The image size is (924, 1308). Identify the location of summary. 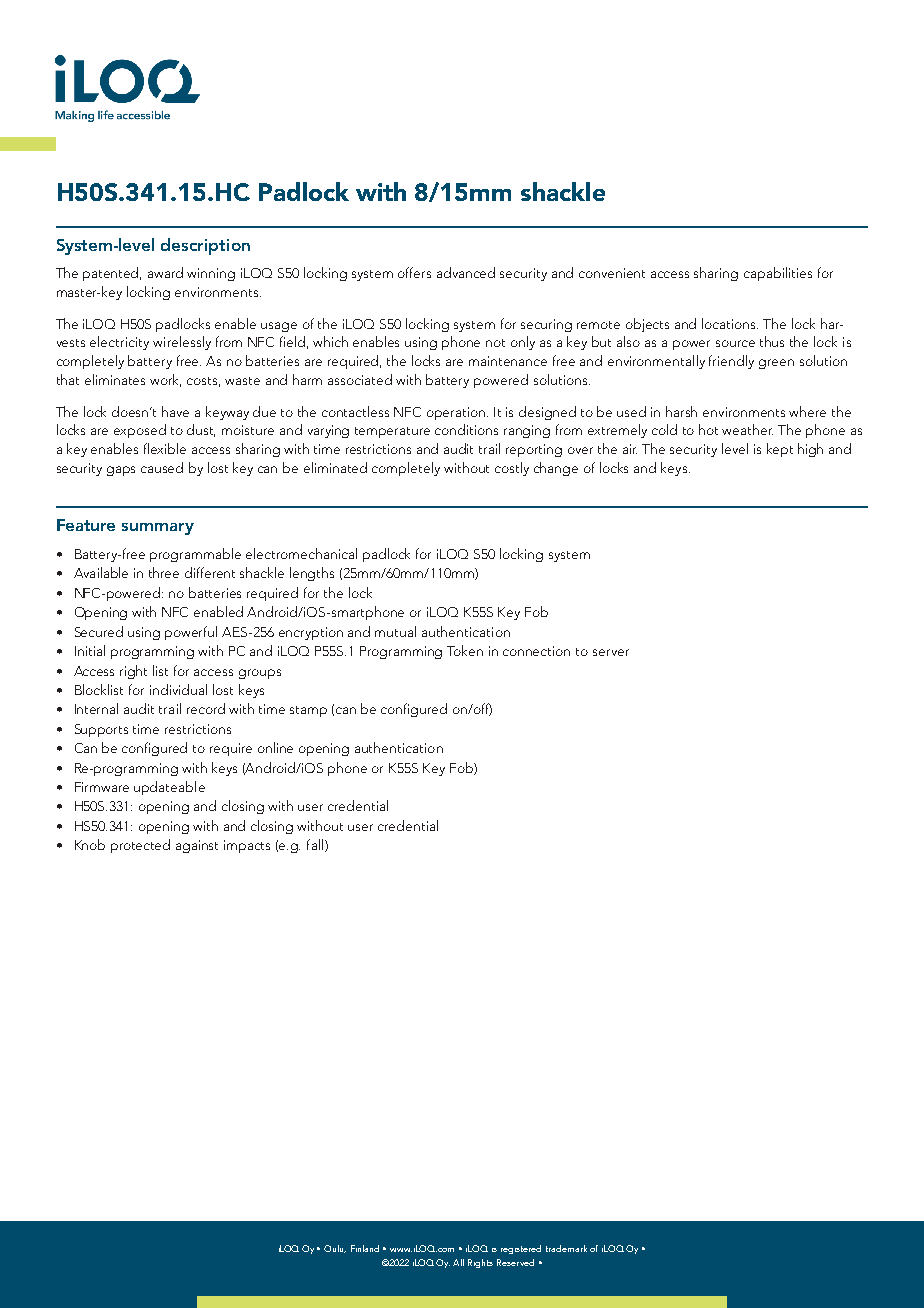
(158, 529).
